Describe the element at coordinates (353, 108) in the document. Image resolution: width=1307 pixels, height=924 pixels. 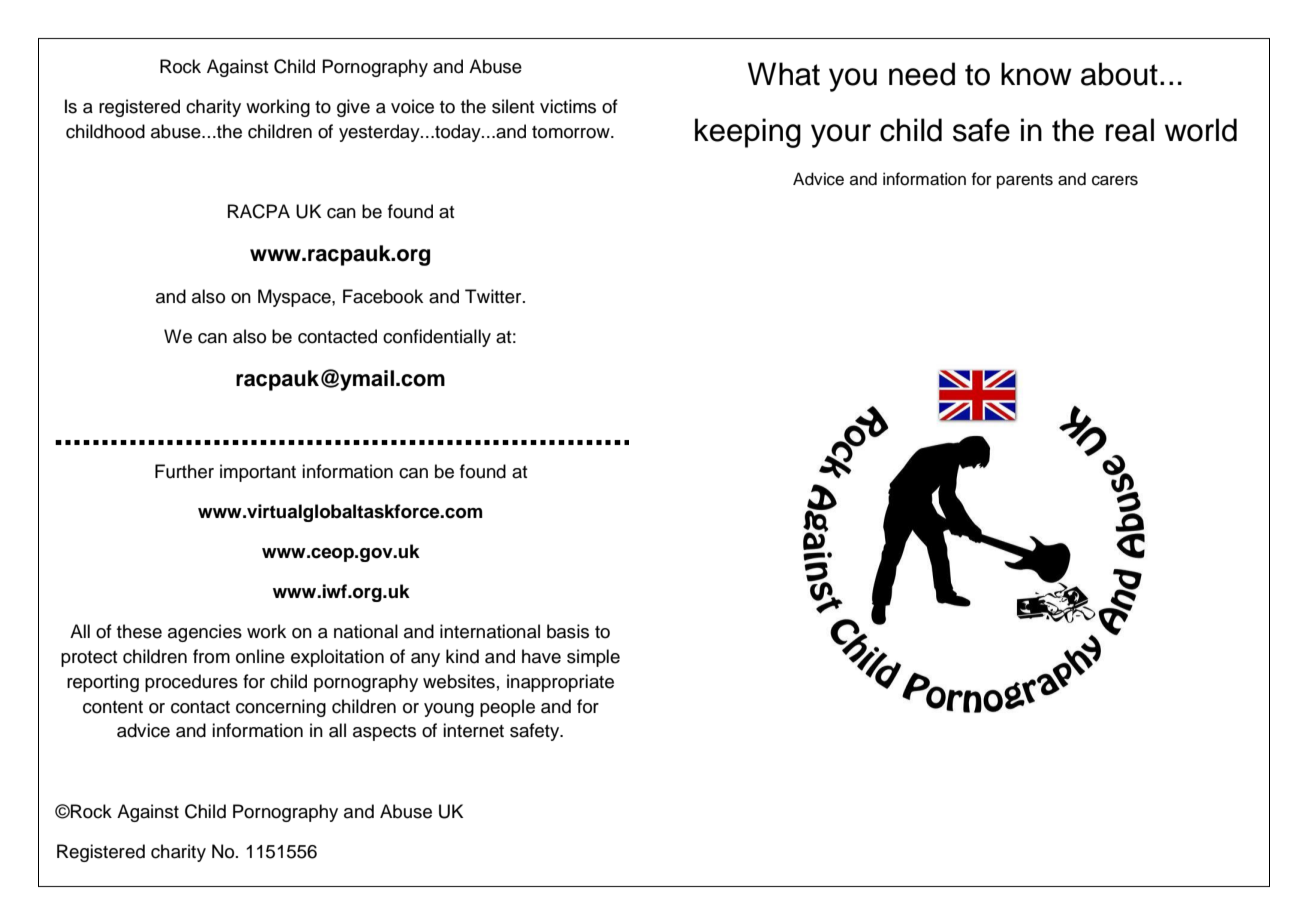
I see `give` at that location.
